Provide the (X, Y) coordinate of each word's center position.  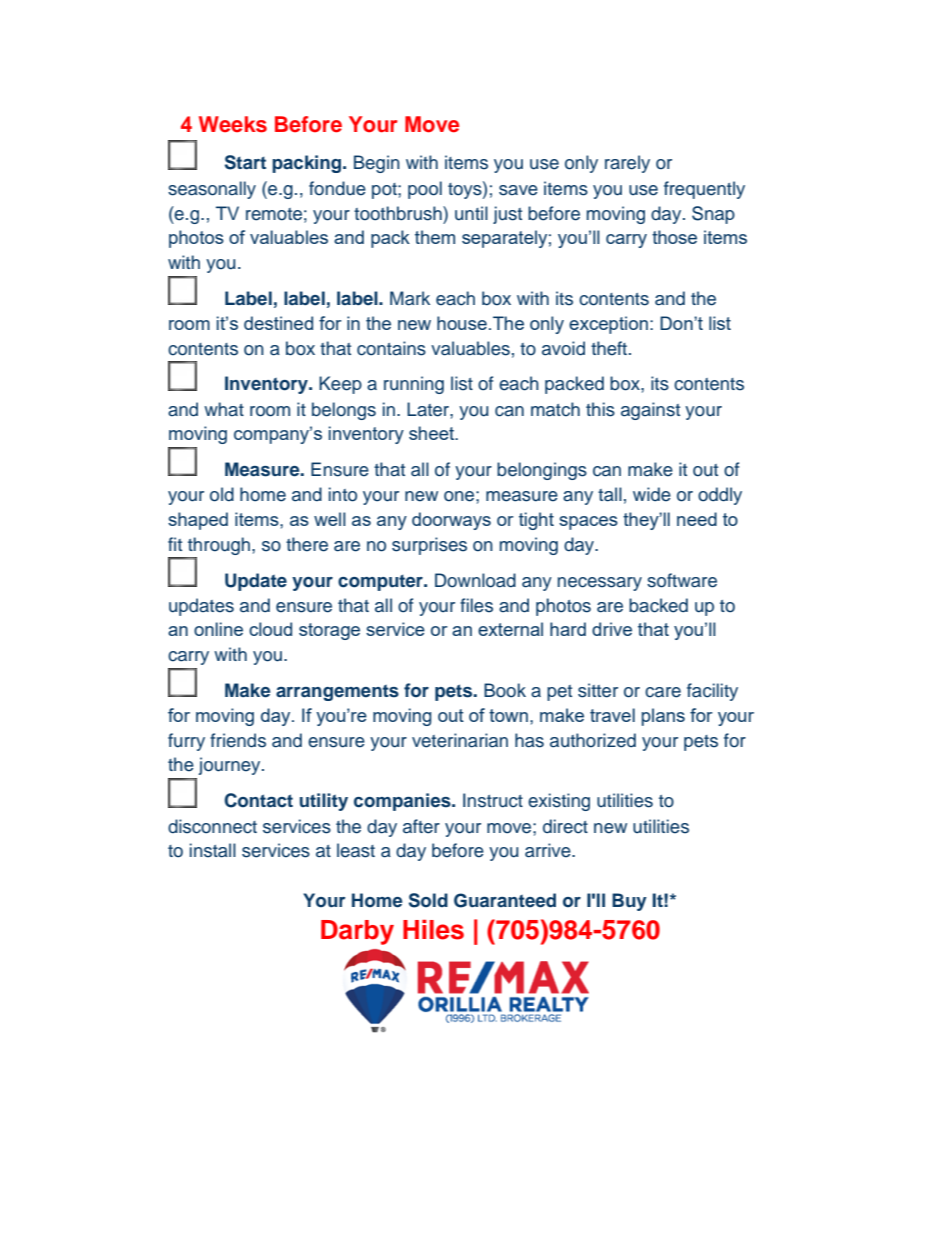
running (414, 385)
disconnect (212, 826)
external (510, 629)
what (224, 409)
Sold (428, 900)
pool (425, 190)
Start (245, 162)
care (663, 692)
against (650, 411)
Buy (629, 902)
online (218, 629)
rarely (627, 164)
